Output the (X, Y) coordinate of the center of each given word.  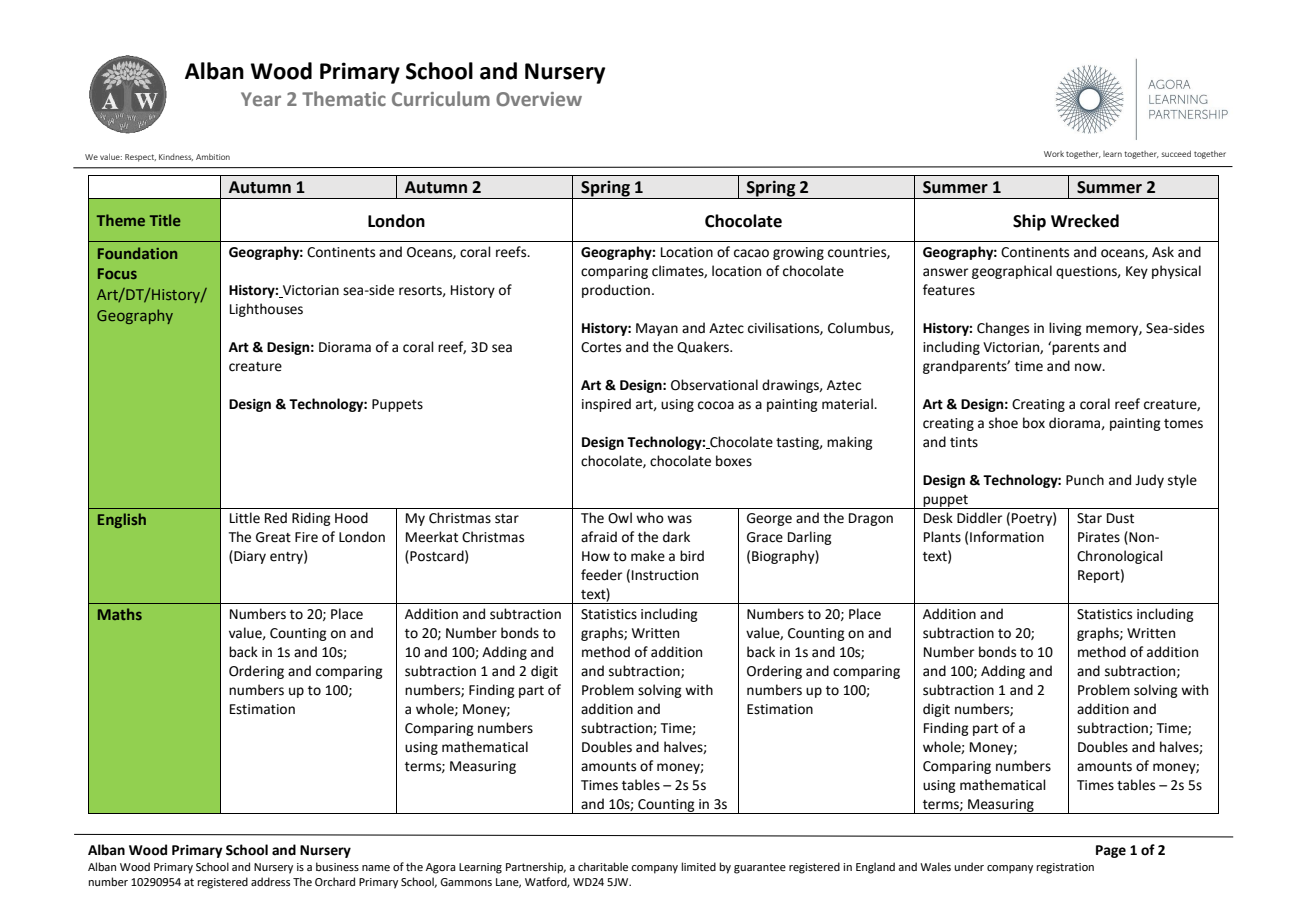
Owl (620, 518)
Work (1054, 154)
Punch (1085, 480)
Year (261, 99)
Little (245, 518)
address (270, 881)
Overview (539, 99)
